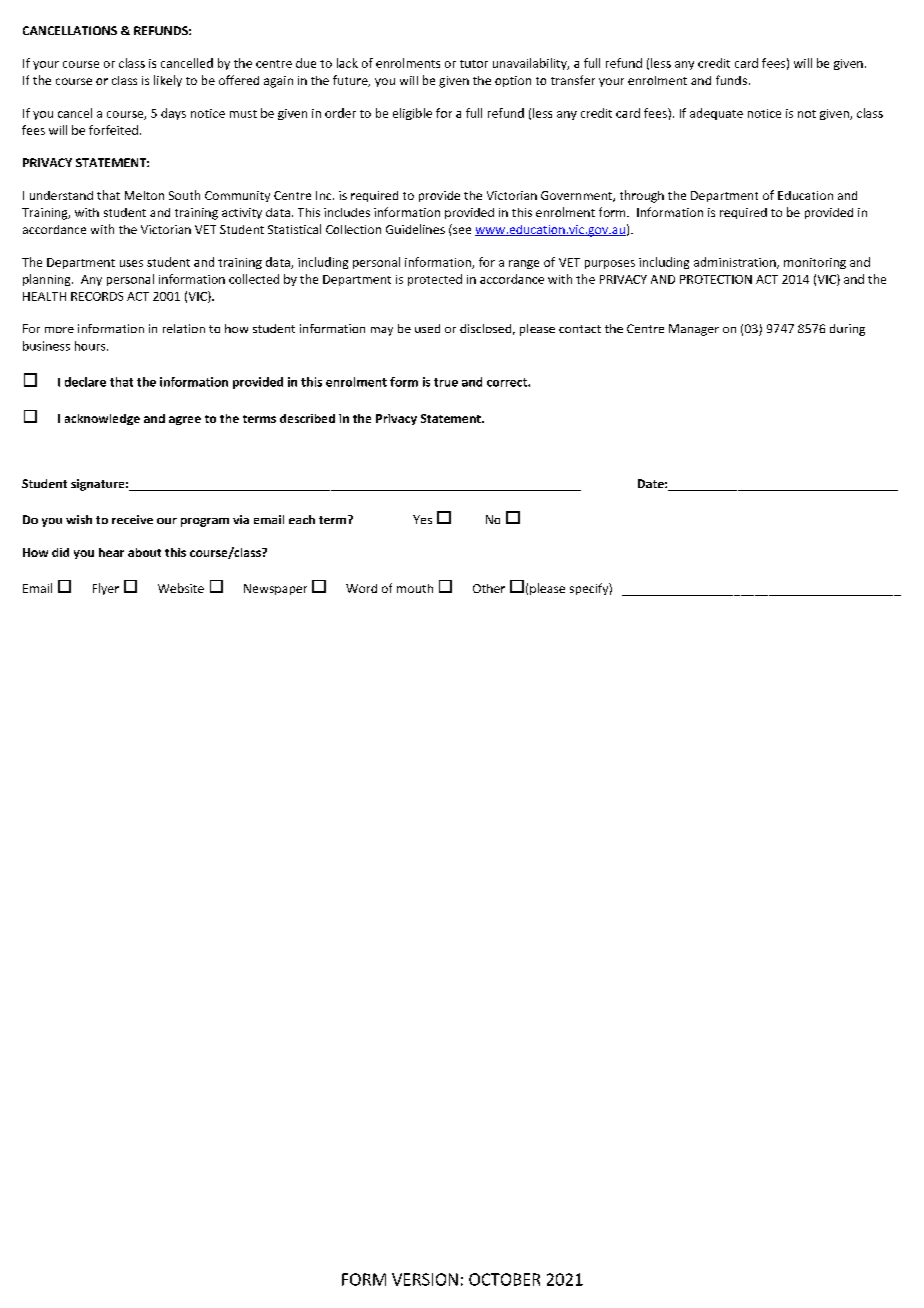 This screenshot has height=1308, width=924. Describe the element at coordinates (425, 1279) in the screenshot. I see `VERSION` at that location.
